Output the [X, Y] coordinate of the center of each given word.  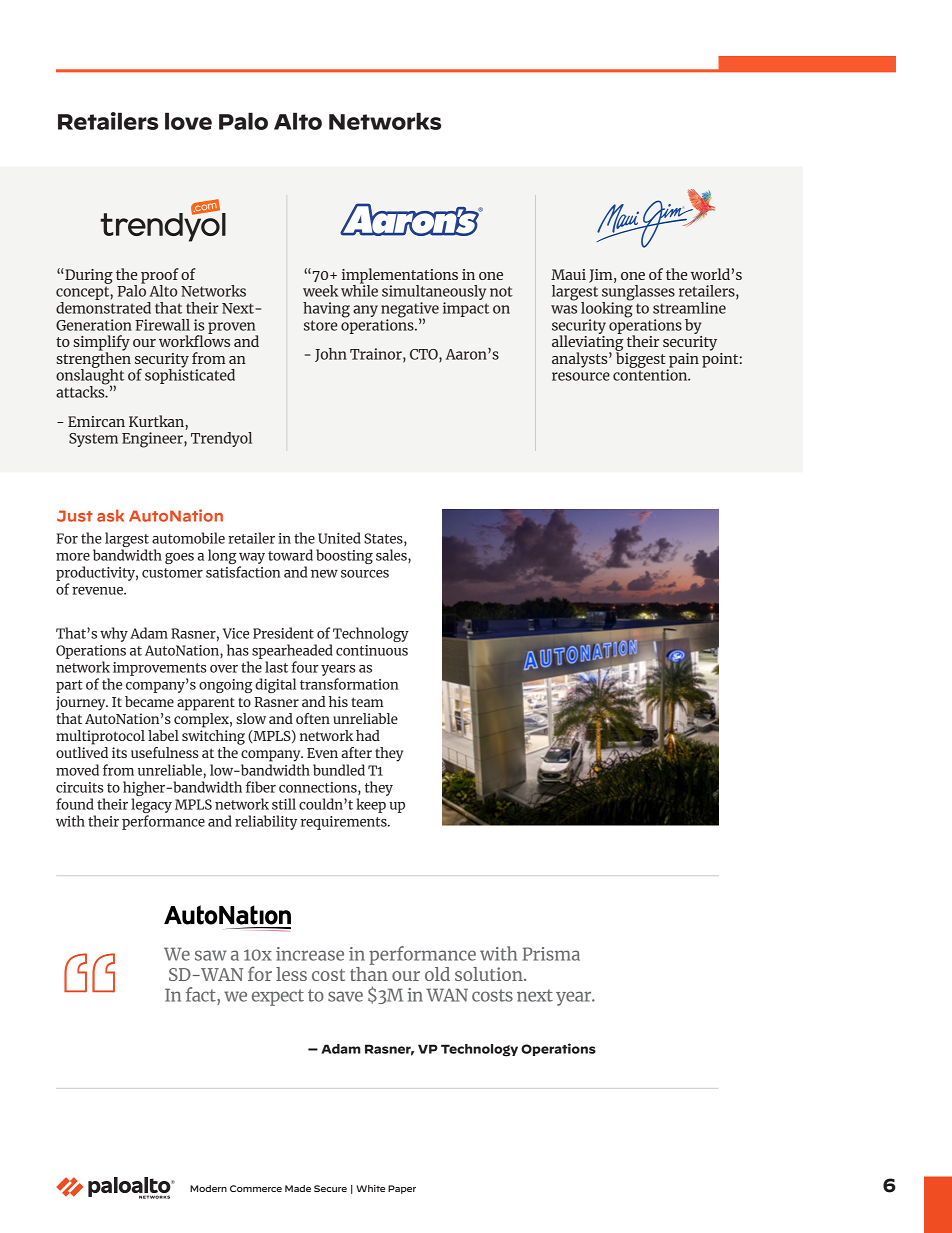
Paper [402, 1189]
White [370, 1188]
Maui [568, 274]
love [188, 121]
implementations [400, 277]
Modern [208, 1188]
